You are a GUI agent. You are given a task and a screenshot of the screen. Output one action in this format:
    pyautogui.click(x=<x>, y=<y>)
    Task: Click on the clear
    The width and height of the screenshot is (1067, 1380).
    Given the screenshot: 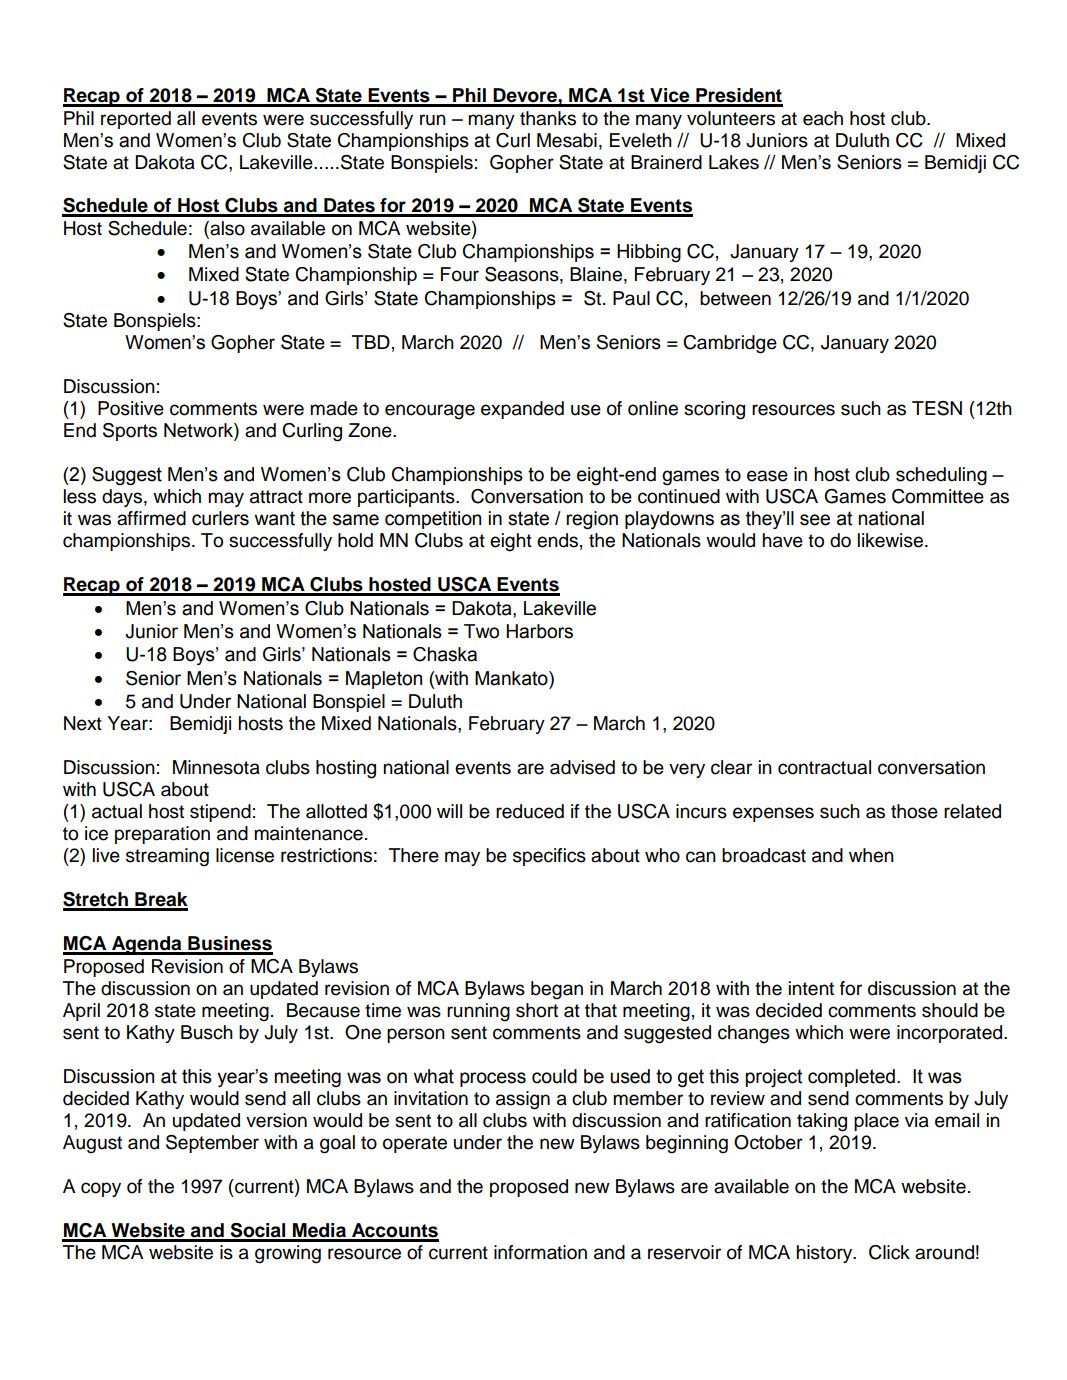 What is the action you would take?
    pyautogui.click(x=731, y=767)
